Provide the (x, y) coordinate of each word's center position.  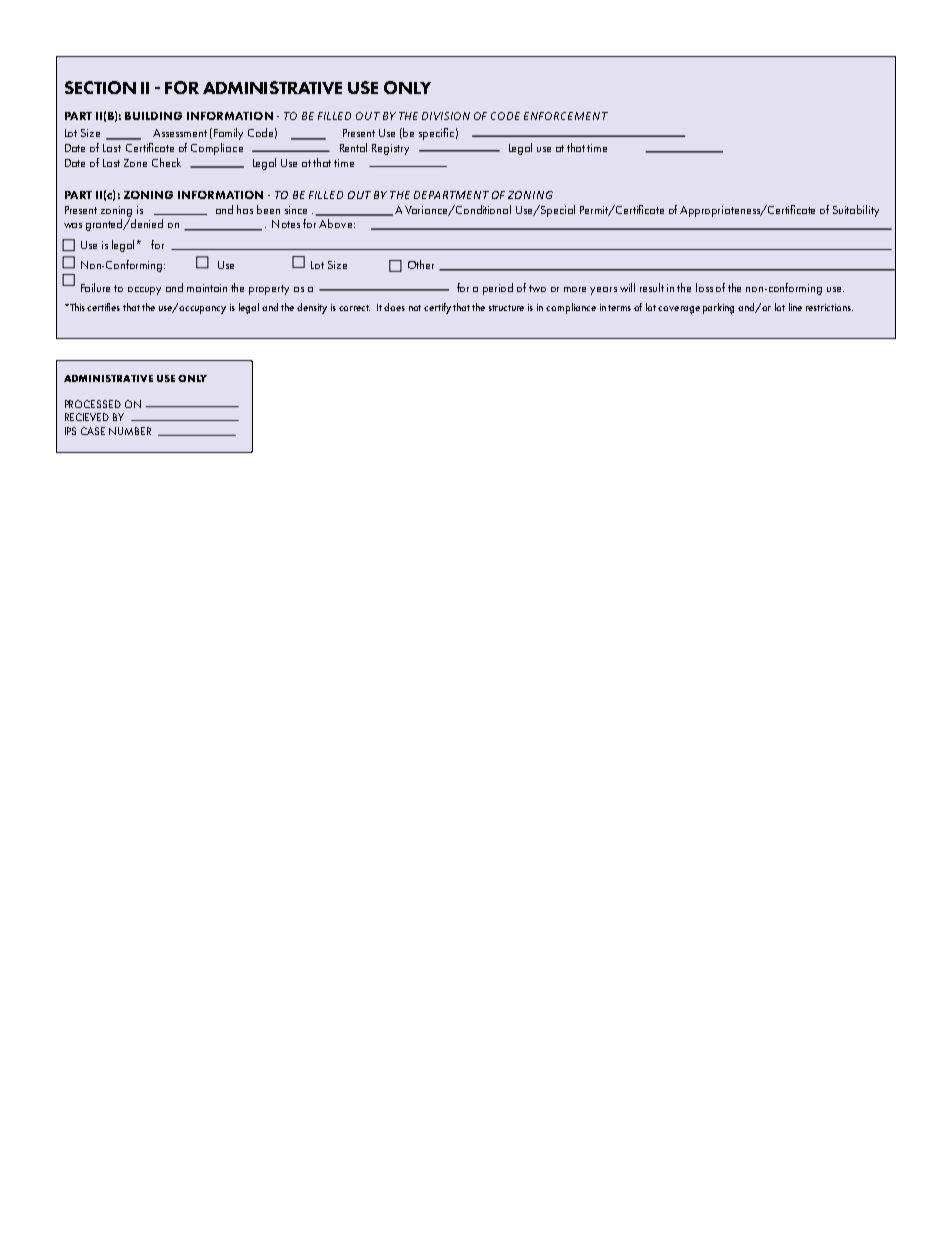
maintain (207, 288)
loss (704, 287)
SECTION (100, 87)
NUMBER (130, 431)
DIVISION (446, 116)
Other (421, 264)
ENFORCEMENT (566, 116)
